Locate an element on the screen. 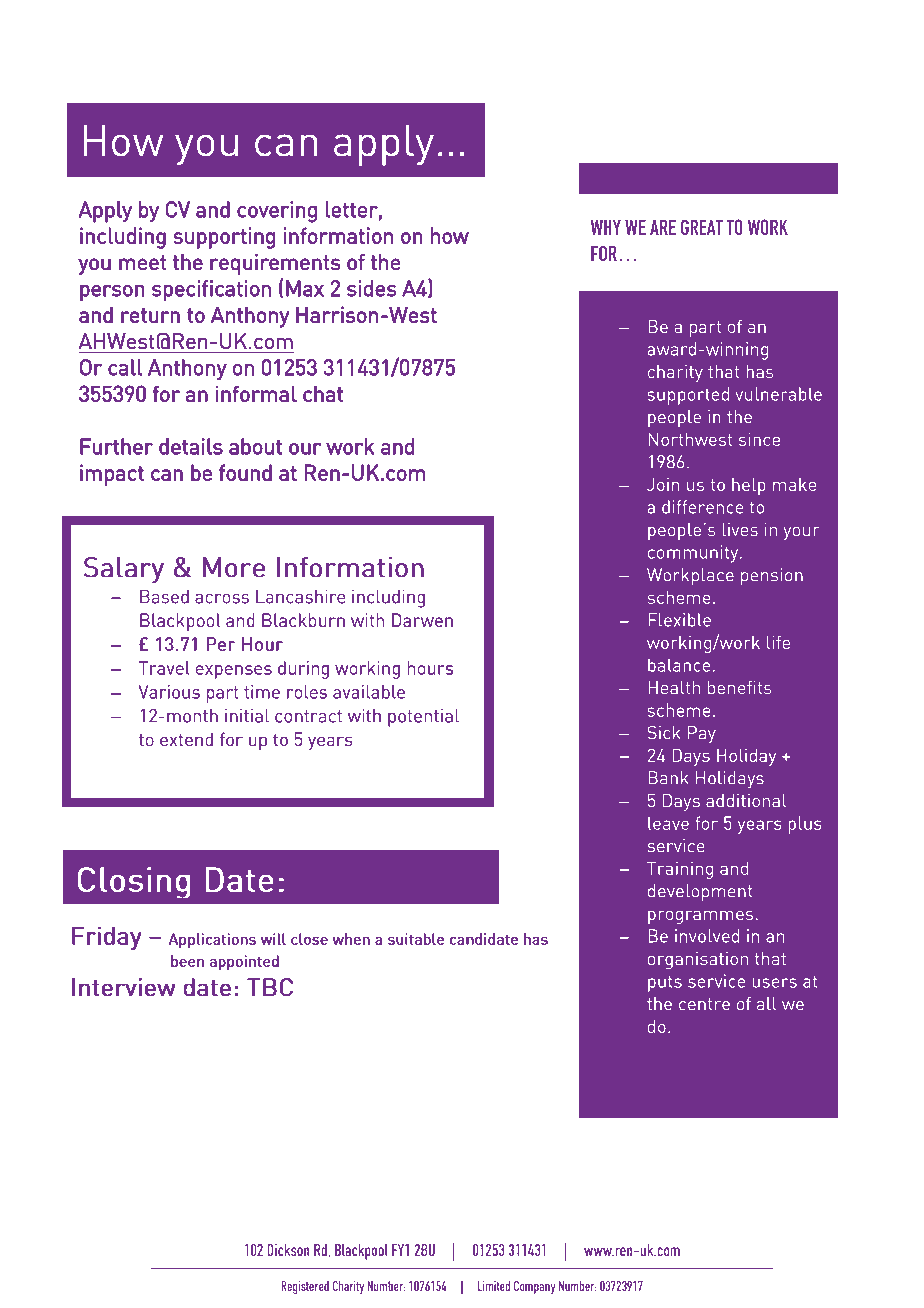  leave is located at coordinates (668, 823).
